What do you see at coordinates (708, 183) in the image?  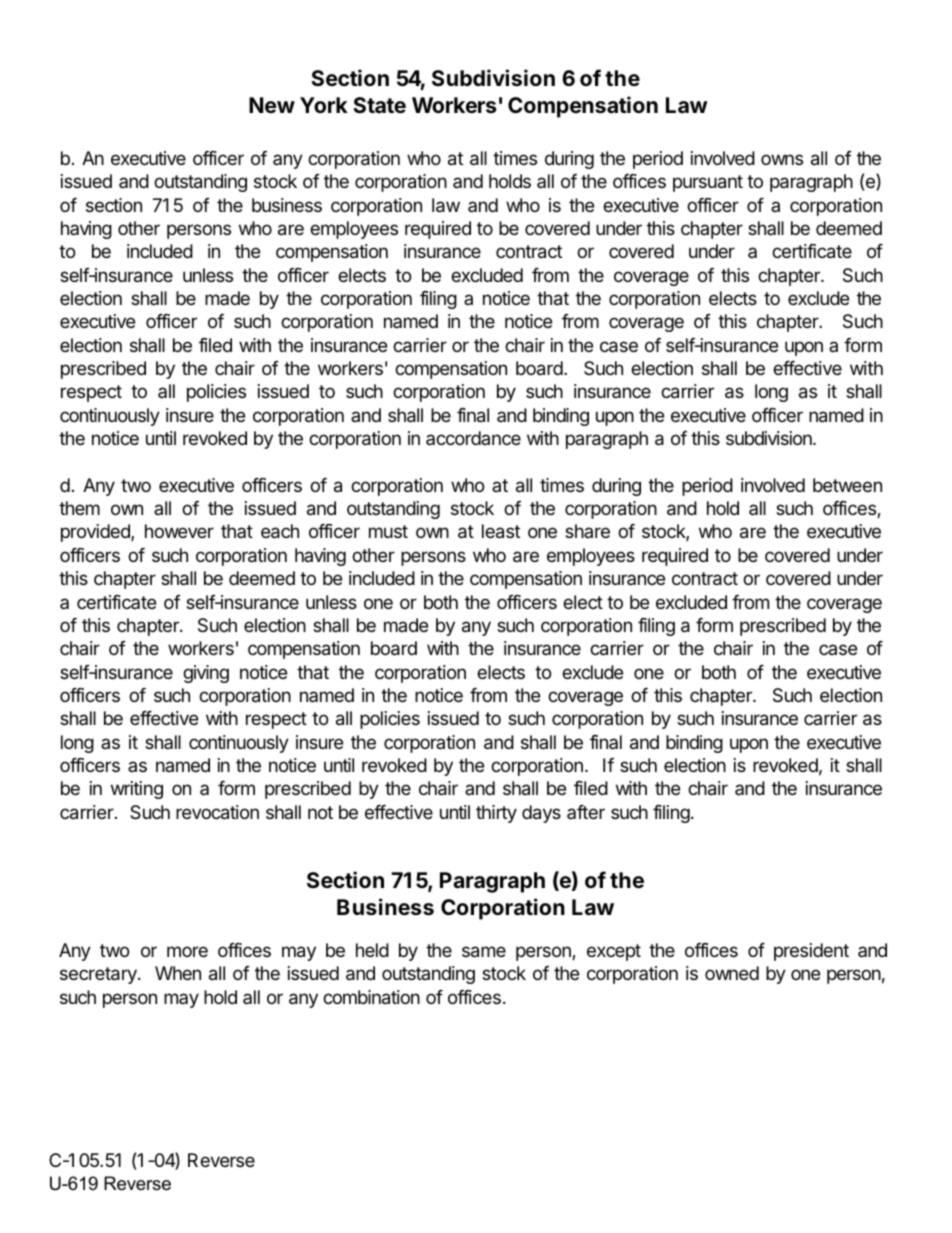 I see `pursuant` at bounding box center [708, 183].
